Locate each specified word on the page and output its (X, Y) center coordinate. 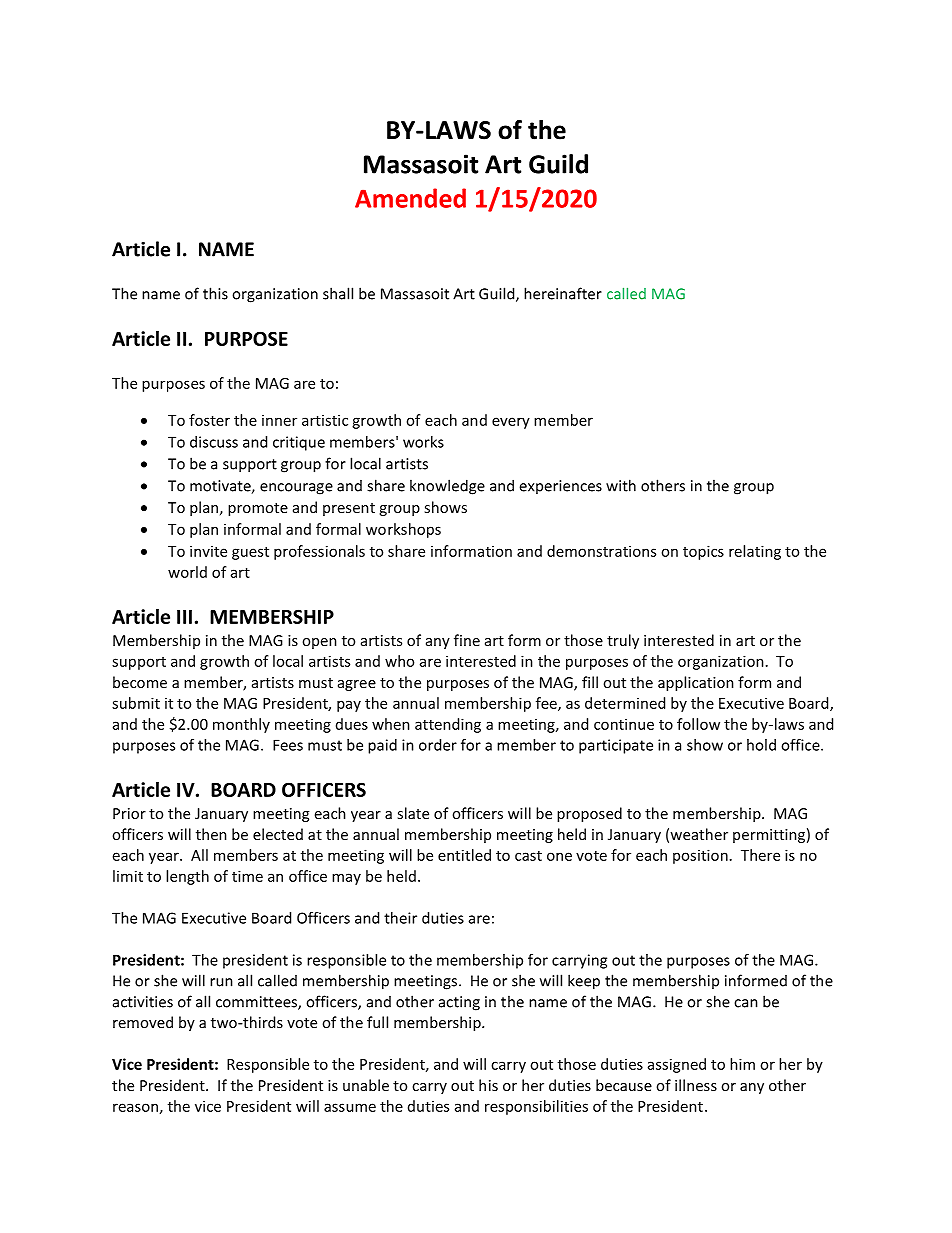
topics (703, 552)
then (211, 834)
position (700, 856)
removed (143, 1022)
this (215, 293)
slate (413, 813)
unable (366, 1085)
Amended (410, 198)
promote (258, 509)
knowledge (447, 487)
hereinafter (563, 293)
